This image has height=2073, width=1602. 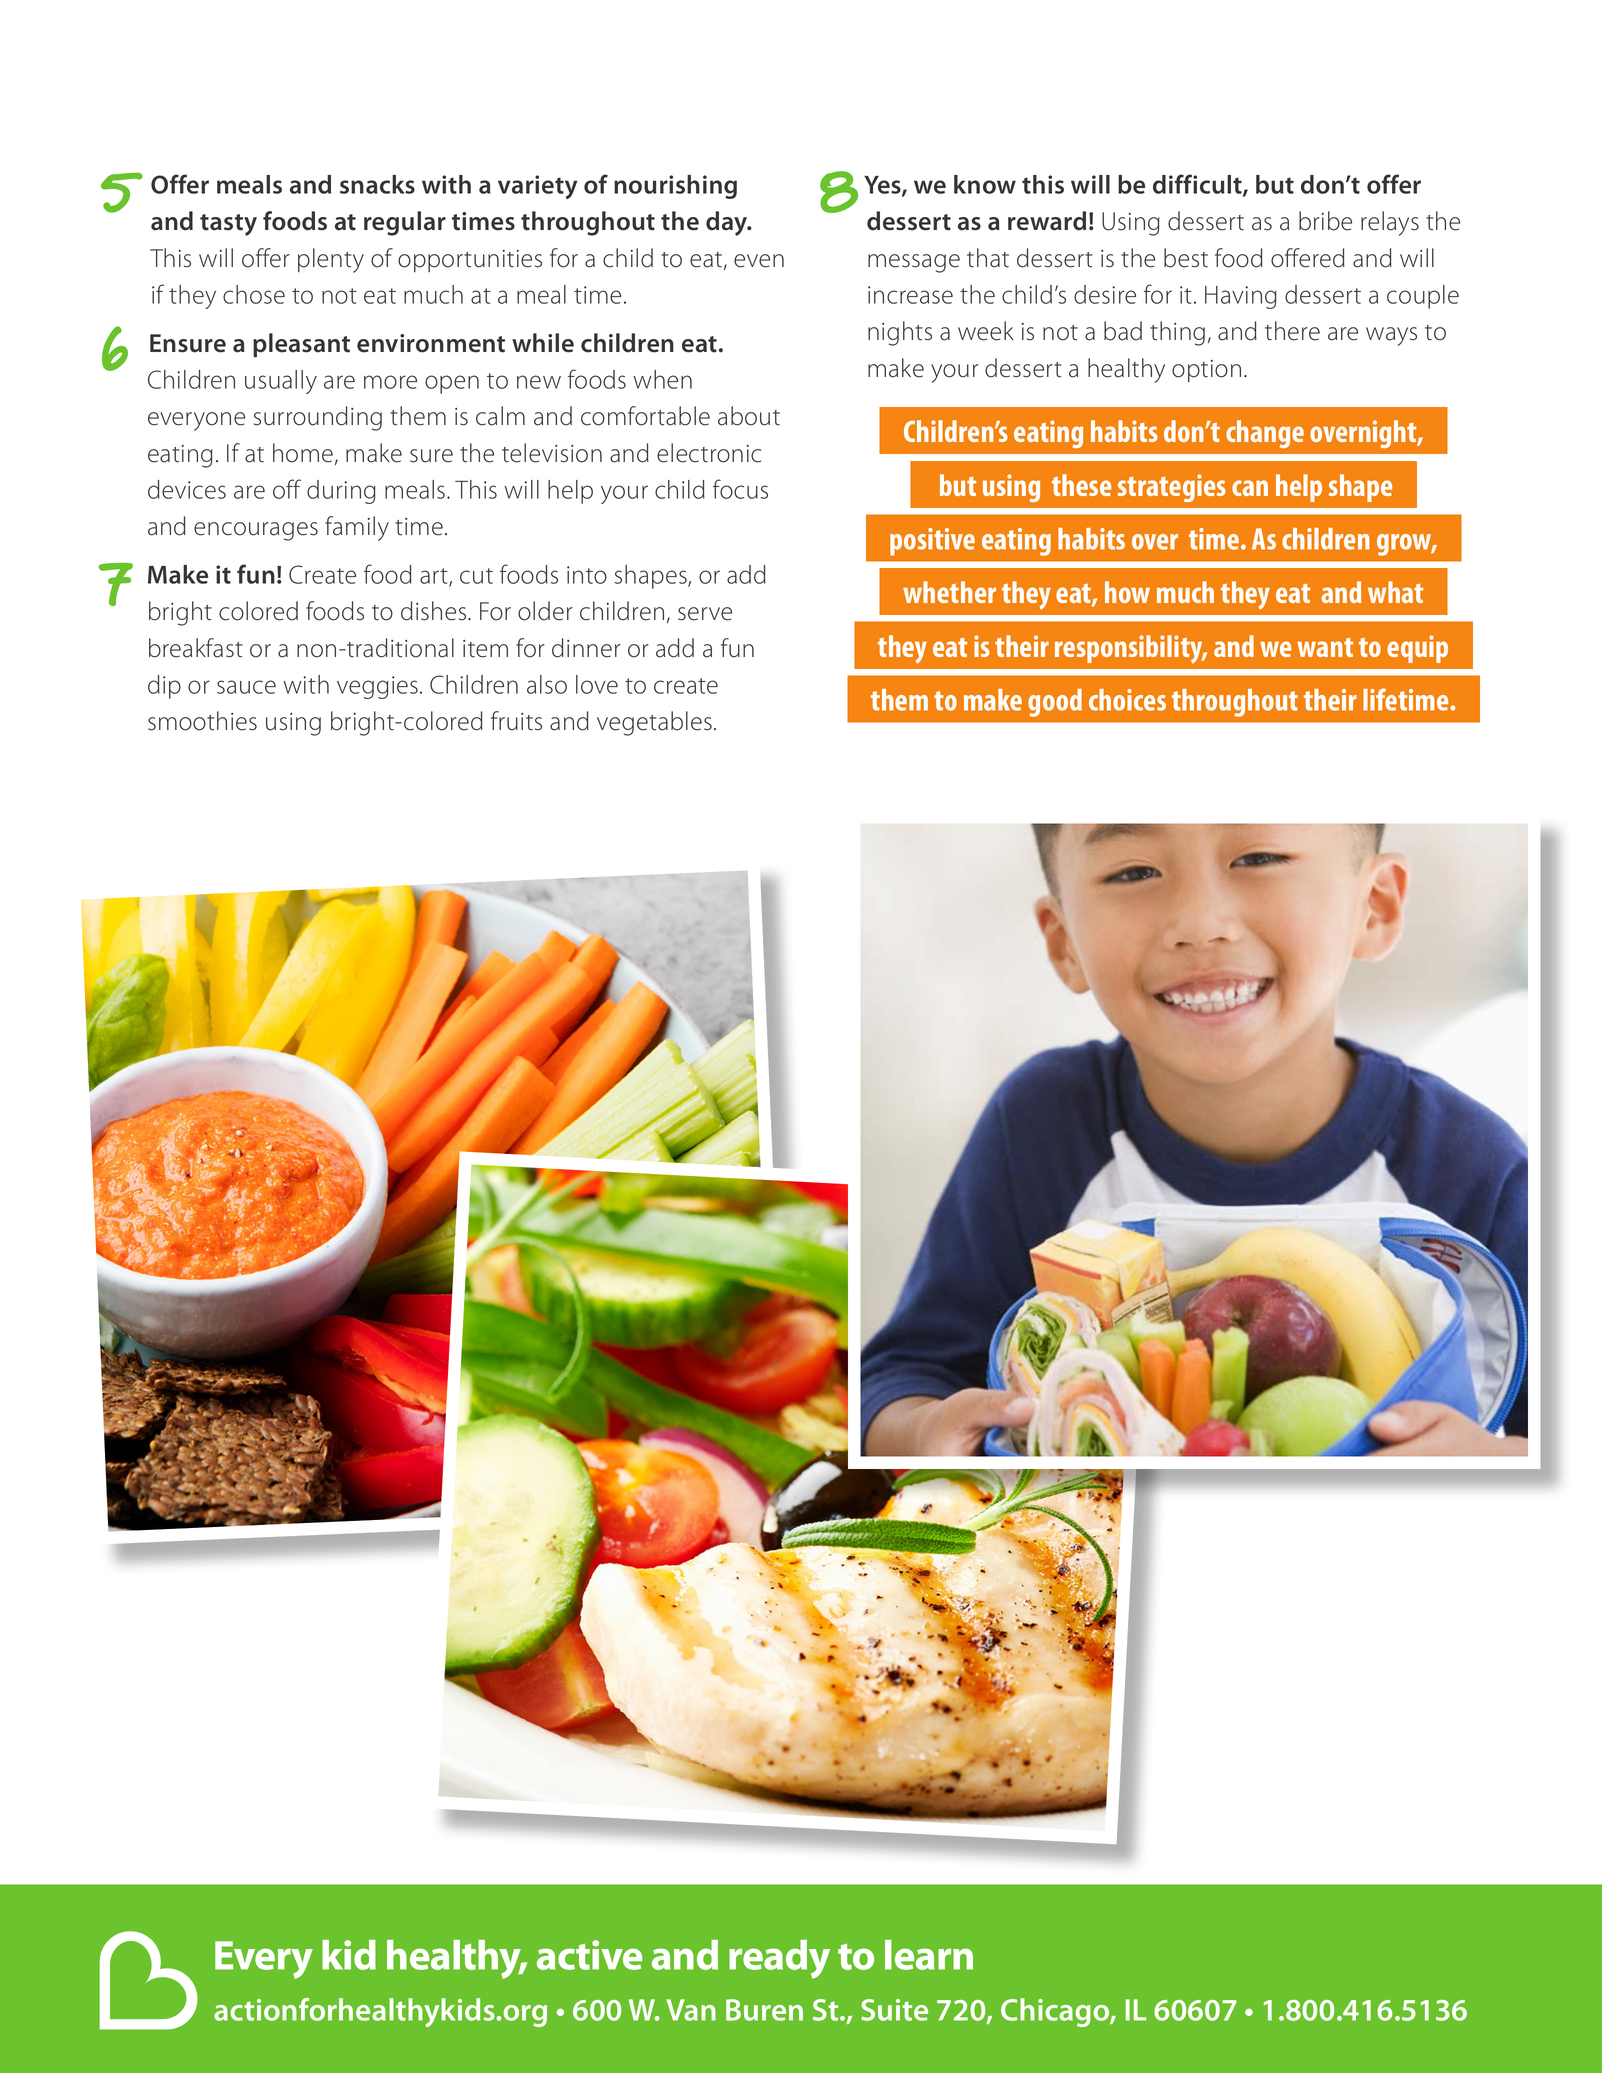 I want to click on smoothies, so click(x=202, y=721).
